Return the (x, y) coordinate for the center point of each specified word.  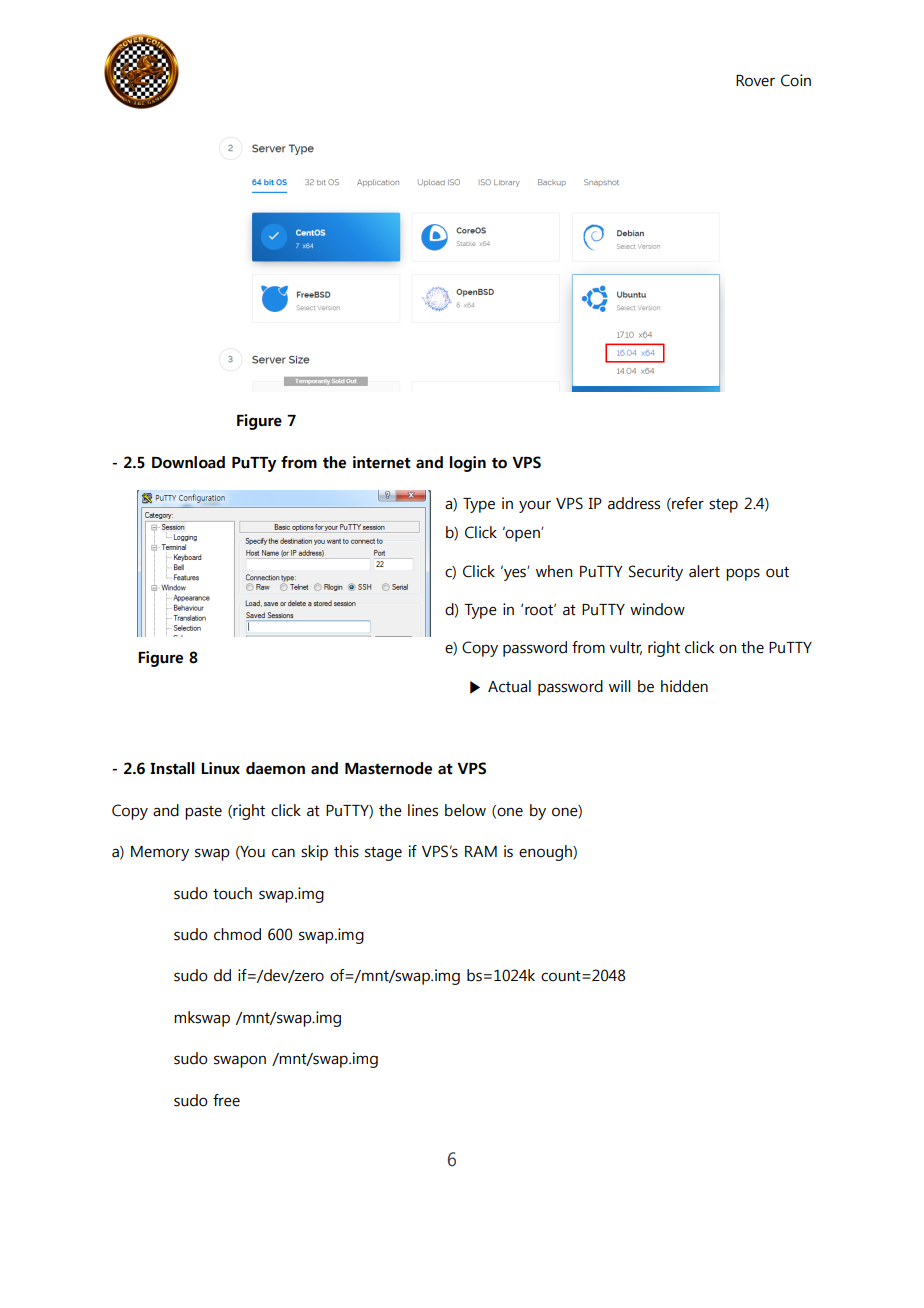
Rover (755, 81)
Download (188, 462)
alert (704, 571)
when (554, 571)
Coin (796, 80)
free (226, 1100)
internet (382, 462)
